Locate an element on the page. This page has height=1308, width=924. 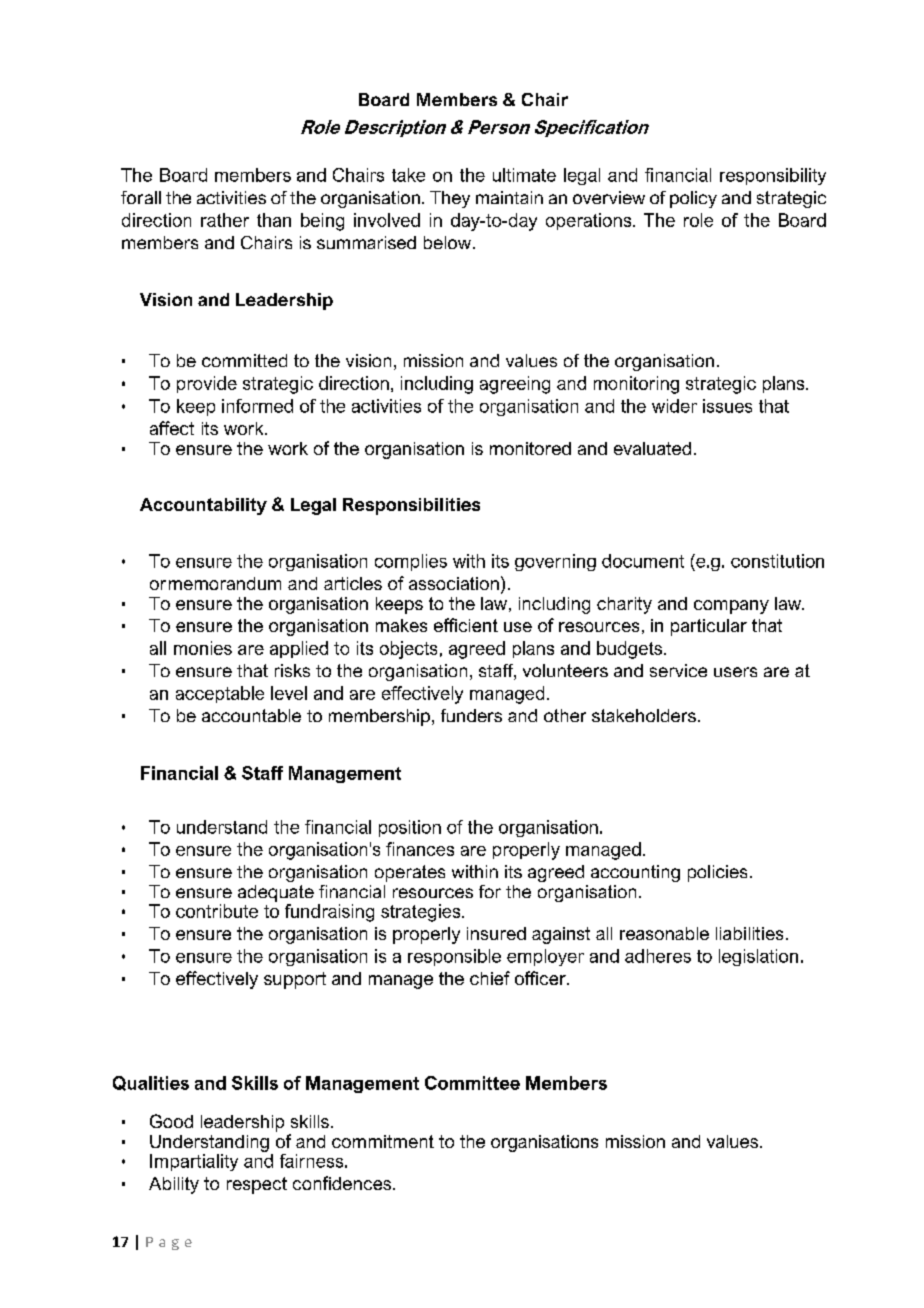
Impartiality is located at coordinates (194, 1162).
